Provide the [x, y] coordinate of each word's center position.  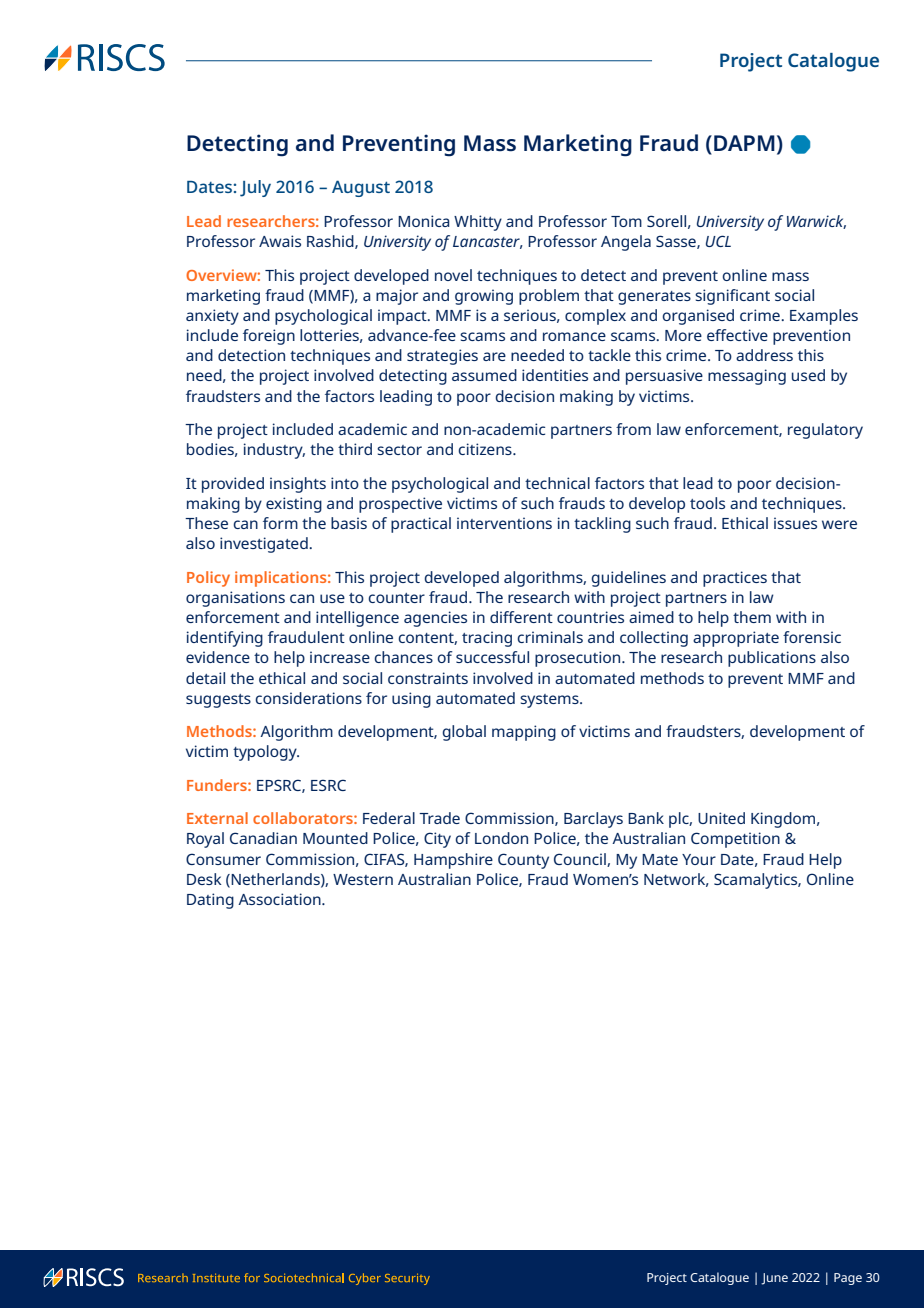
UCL [718, 241]
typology [266, 753]
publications [772, 659]
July [255, 188]
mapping [524, 733]
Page [848, 1279]
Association [280, 899]
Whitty [478, 223]
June [774, 1279]
